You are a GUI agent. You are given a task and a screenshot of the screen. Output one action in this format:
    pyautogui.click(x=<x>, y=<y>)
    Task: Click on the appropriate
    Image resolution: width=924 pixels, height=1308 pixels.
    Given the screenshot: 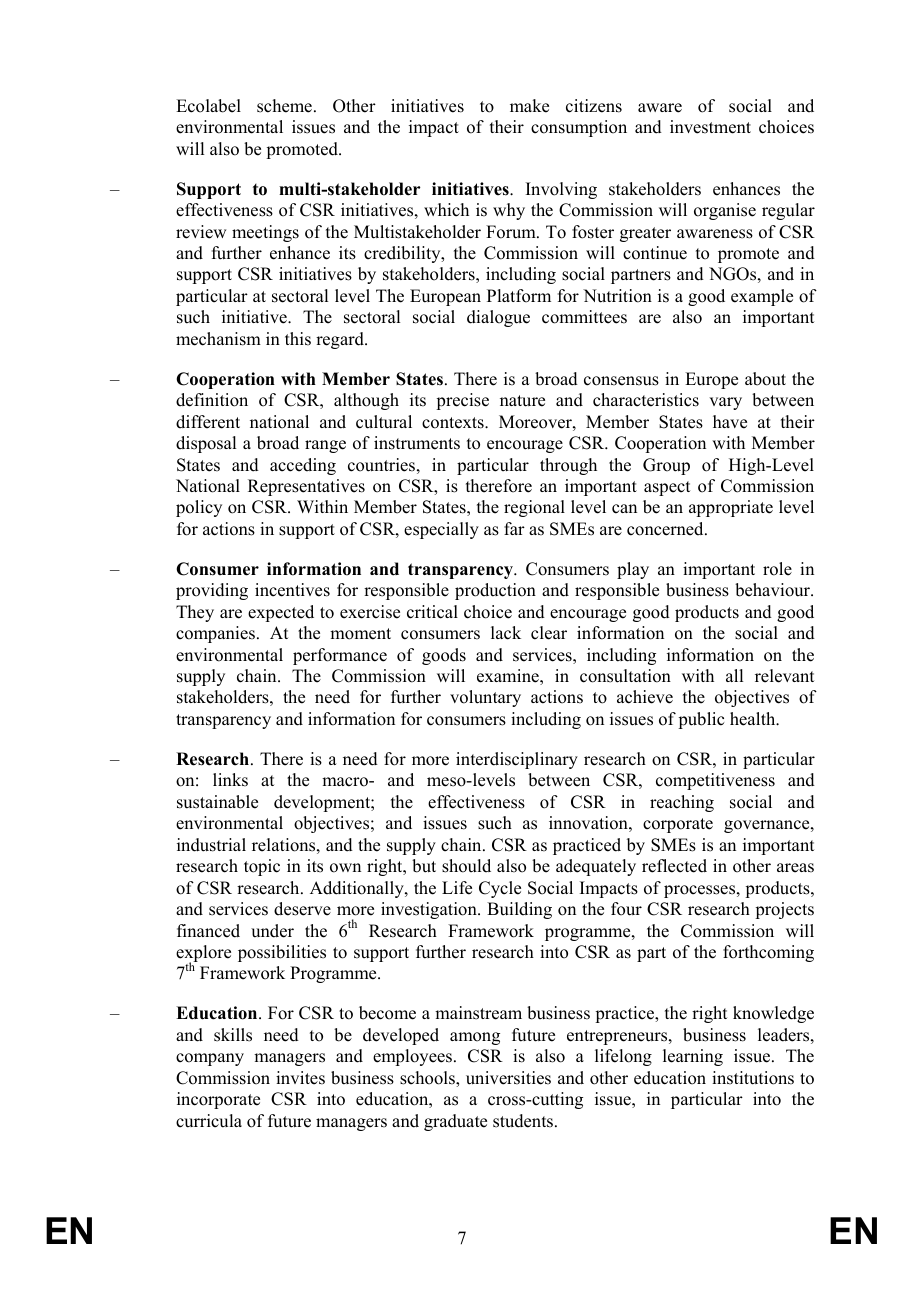 What is the action you would take?
    pyautogui.click(x=731, y=508)
